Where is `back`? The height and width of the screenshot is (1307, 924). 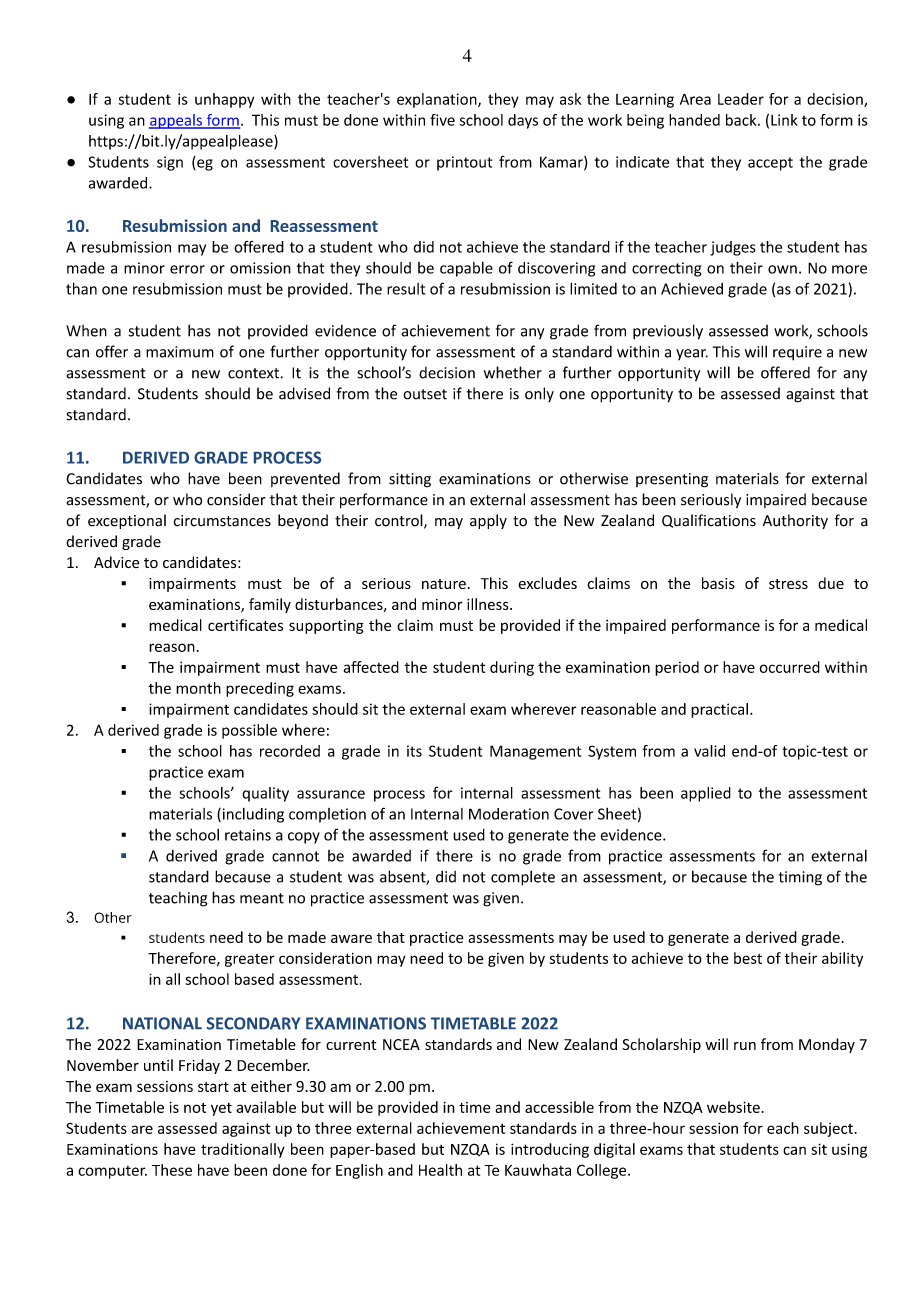 back is located at coordinates (742, 120).
